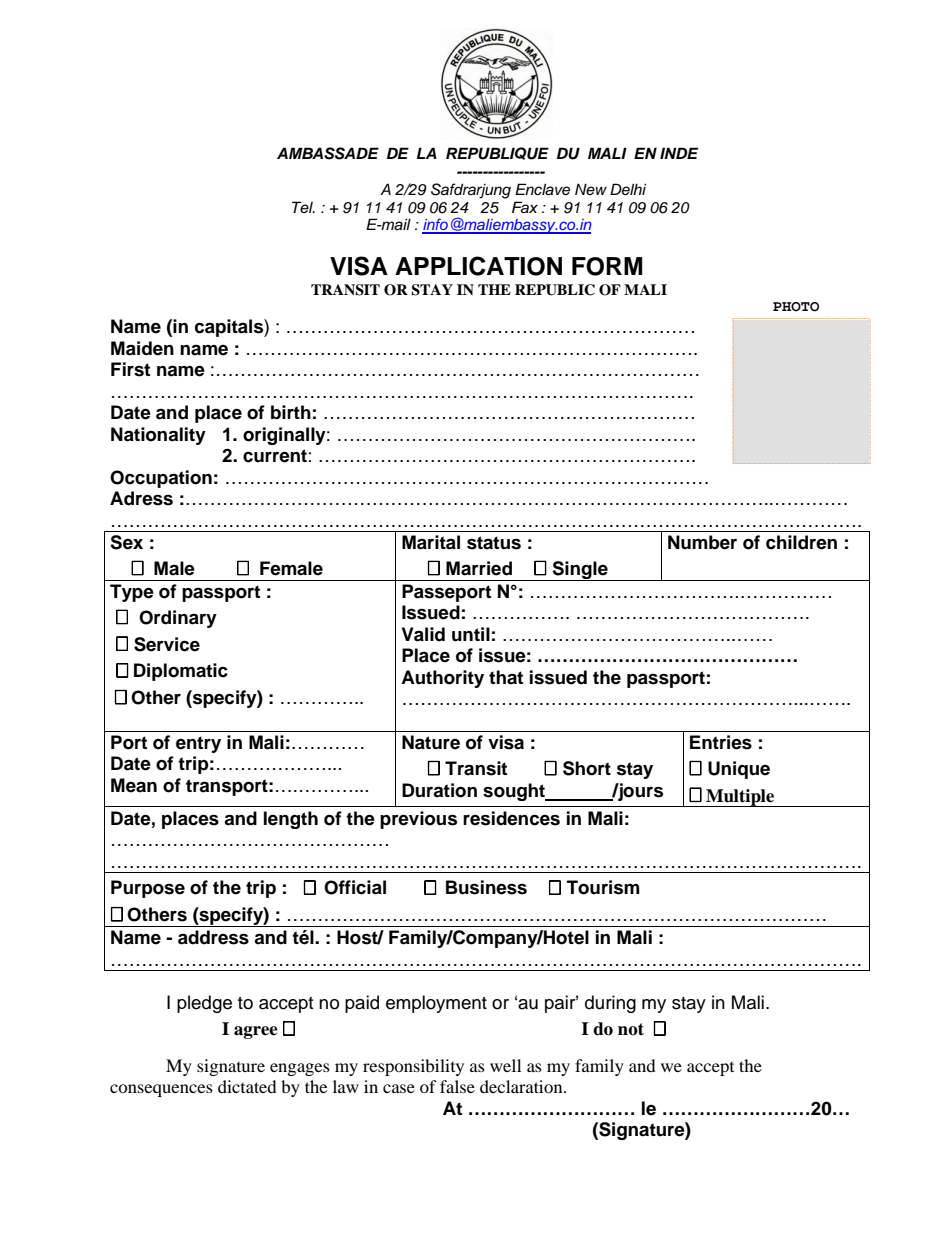  I want to click on Maiden, so click(142, 348).
